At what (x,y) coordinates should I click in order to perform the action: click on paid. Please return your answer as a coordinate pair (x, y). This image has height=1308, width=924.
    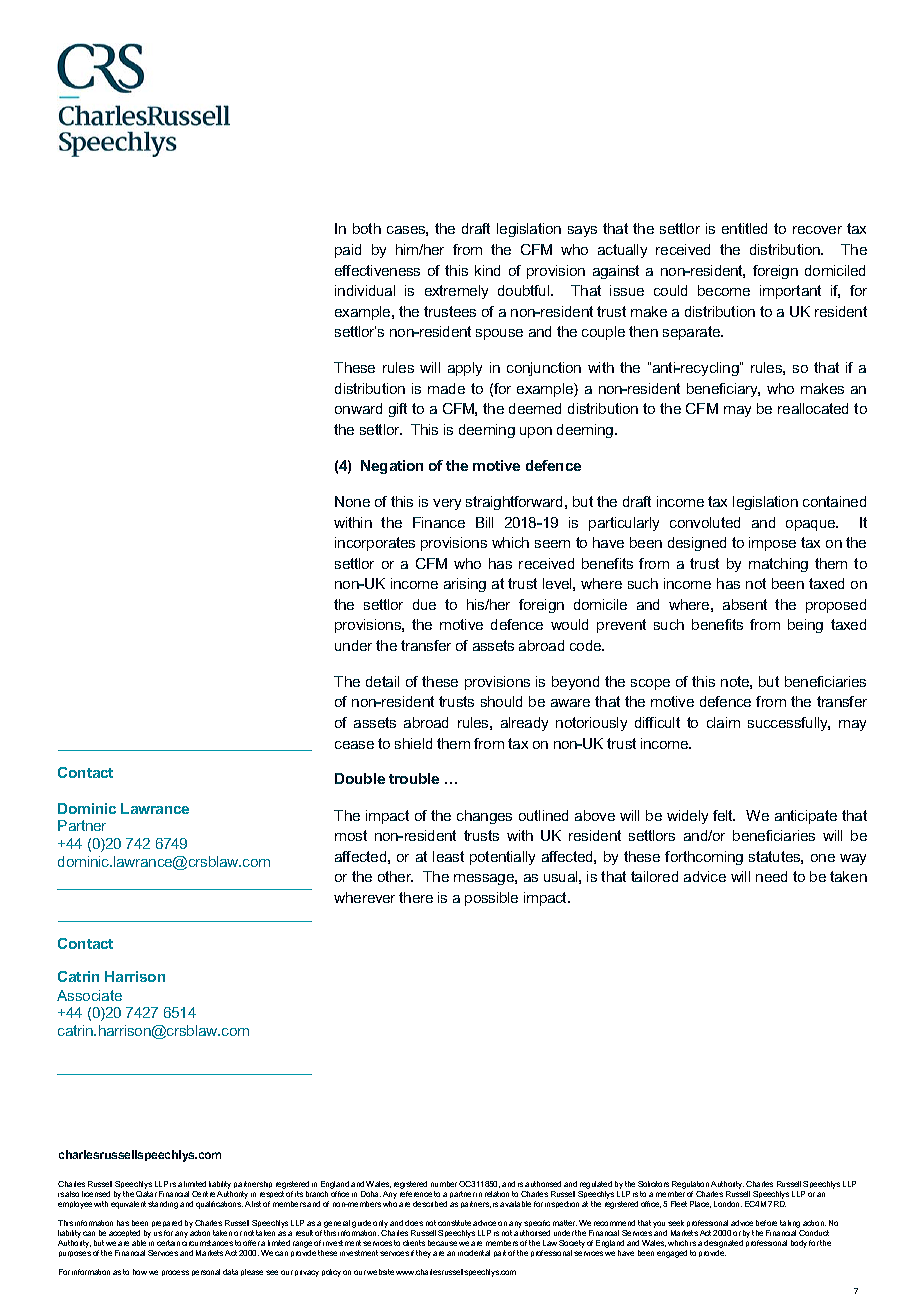
    Looking at the image, I should click on (348, 251).
